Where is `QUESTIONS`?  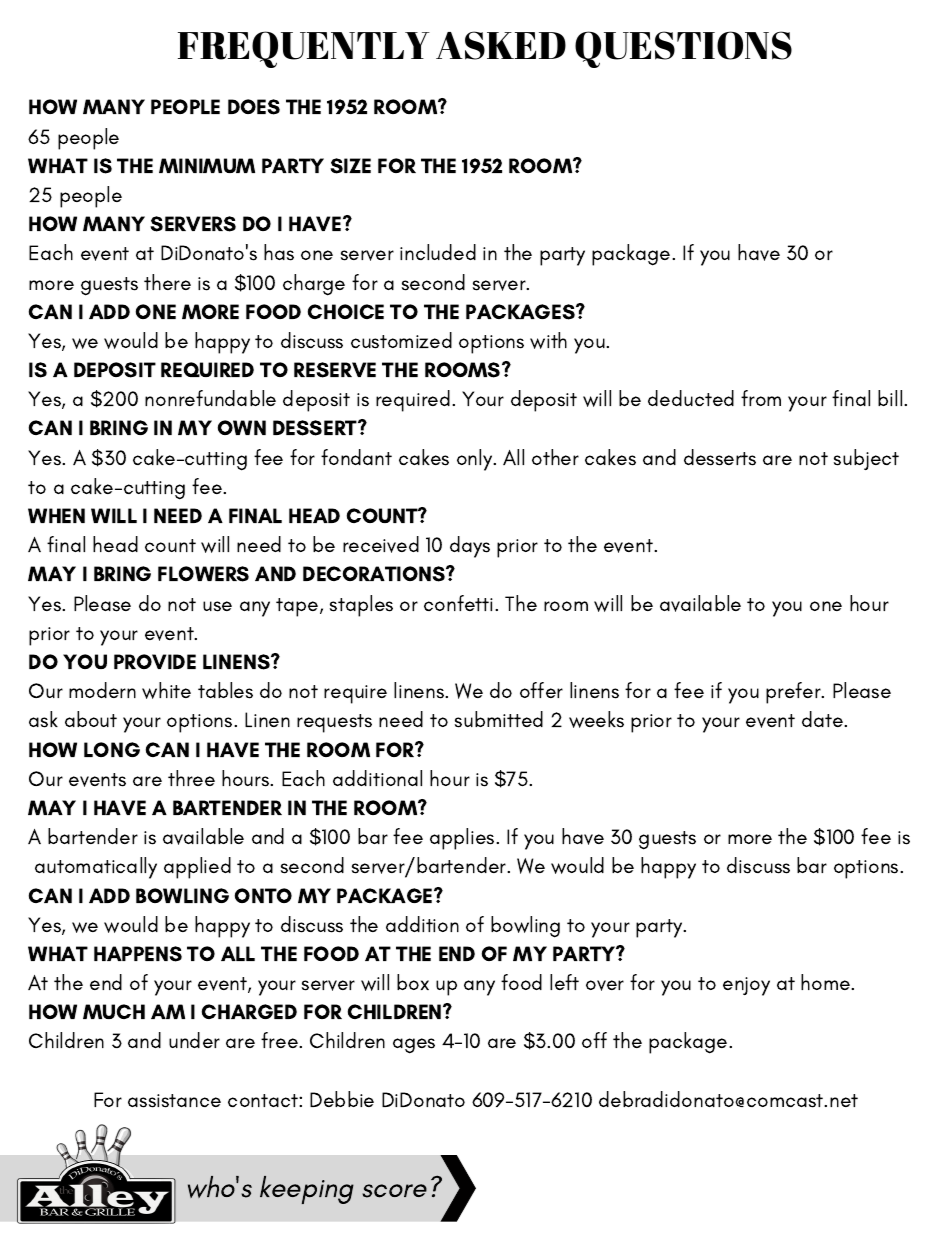 QUESTIONS is located at coordinates (683, 49).
